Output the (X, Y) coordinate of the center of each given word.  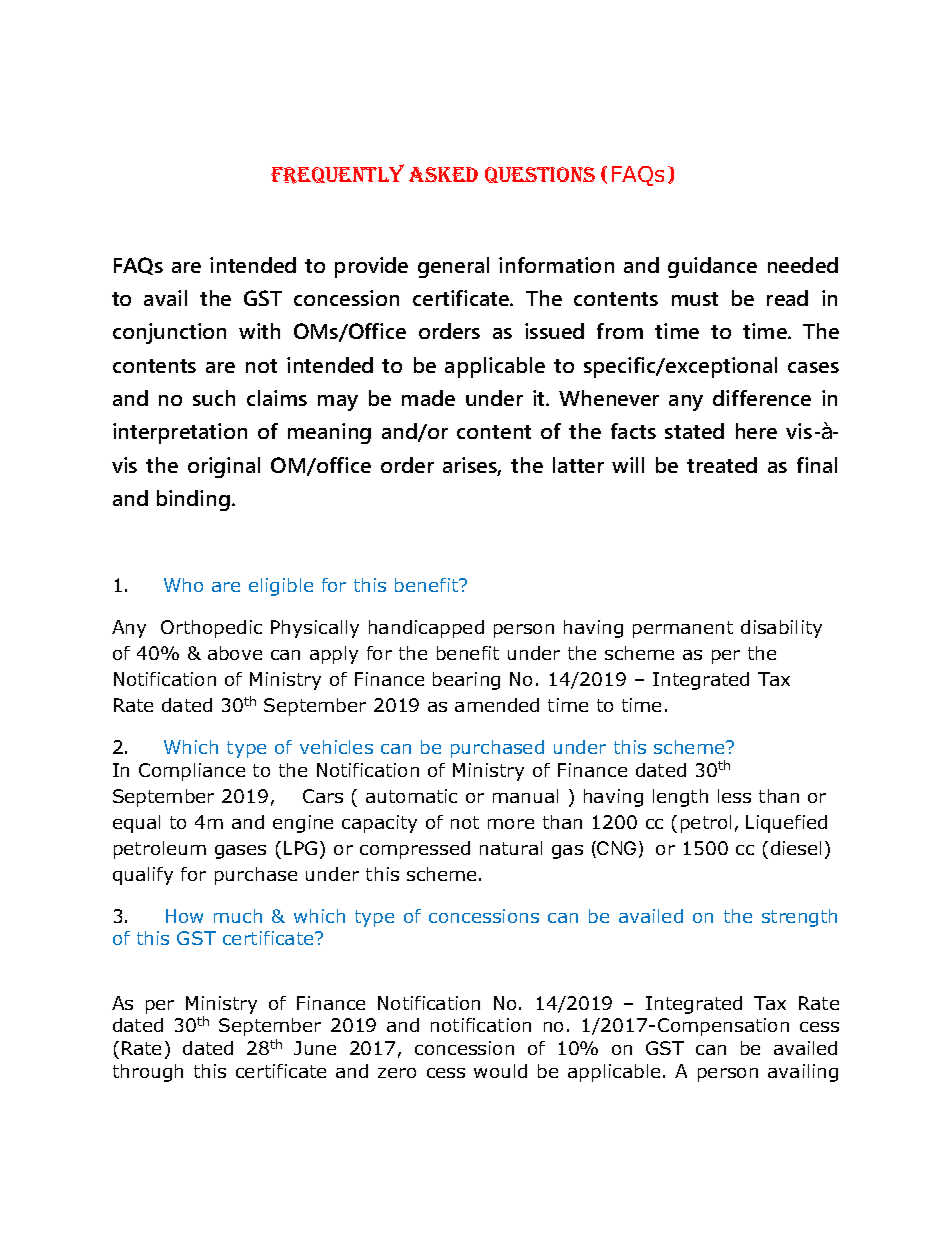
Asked (443, 174)
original (224, 467)
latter (578, 465)
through (148, 1073)
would (500, 1071)
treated (722, 465)
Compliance (192, 772)
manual (525, 796)
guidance (712, 267)
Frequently (337, 174)
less (734, 796)
